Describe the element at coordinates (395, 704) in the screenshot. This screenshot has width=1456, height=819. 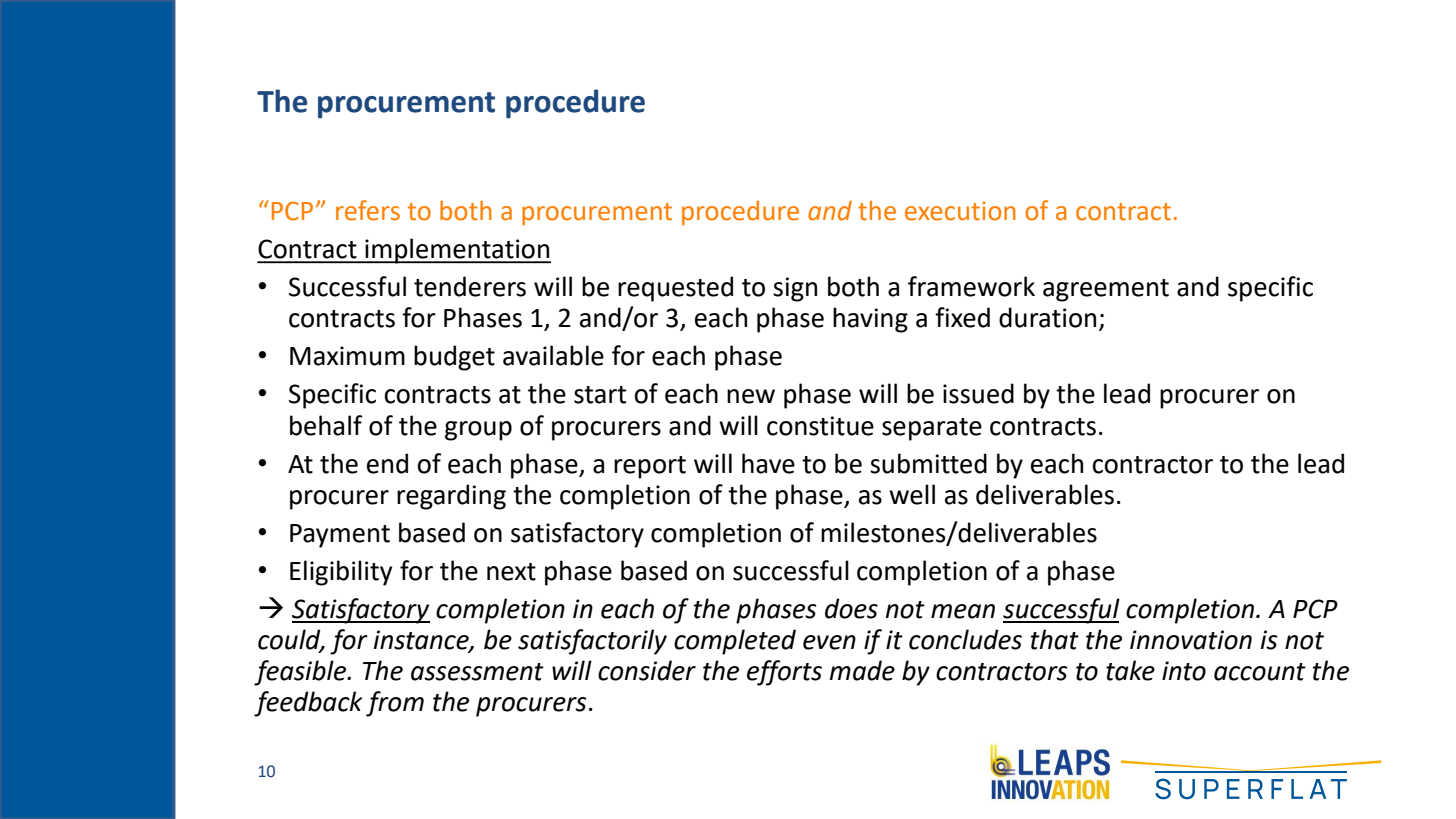
I see `from` at that location.
